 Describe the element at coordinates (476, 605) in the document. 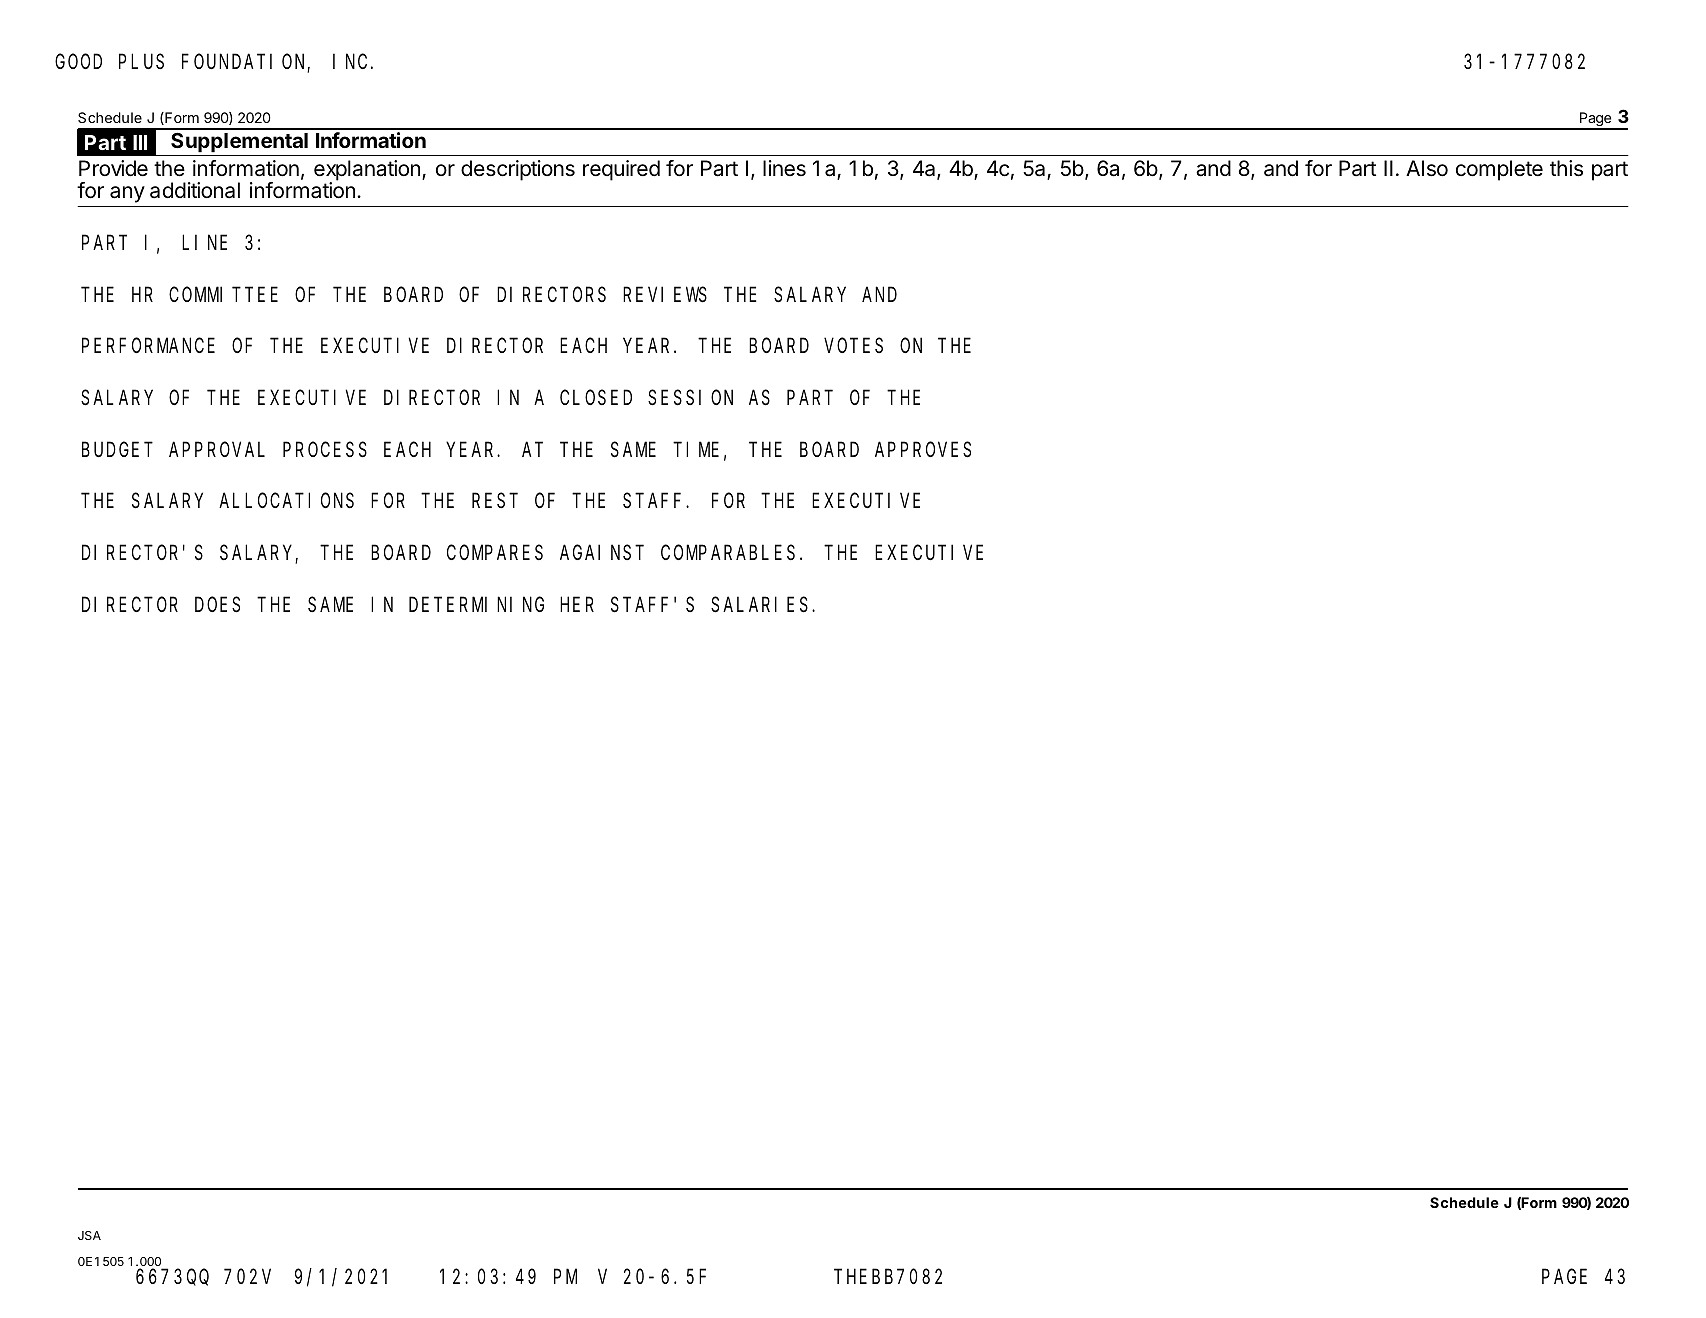

I see `DETERMINING` at that location.
